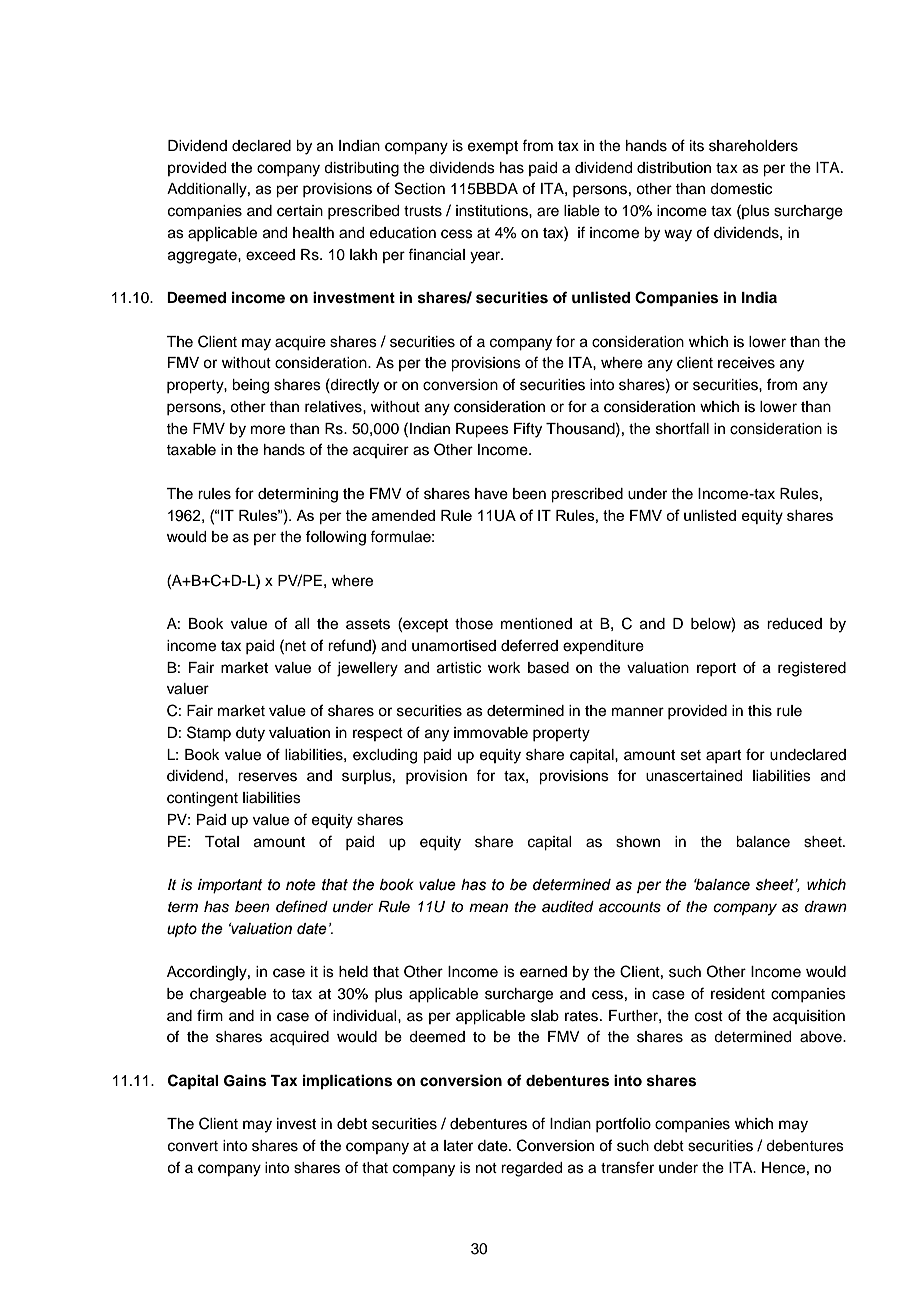  Describe the element at coordinates (313, 233) in the page. I see `health` at that location.
